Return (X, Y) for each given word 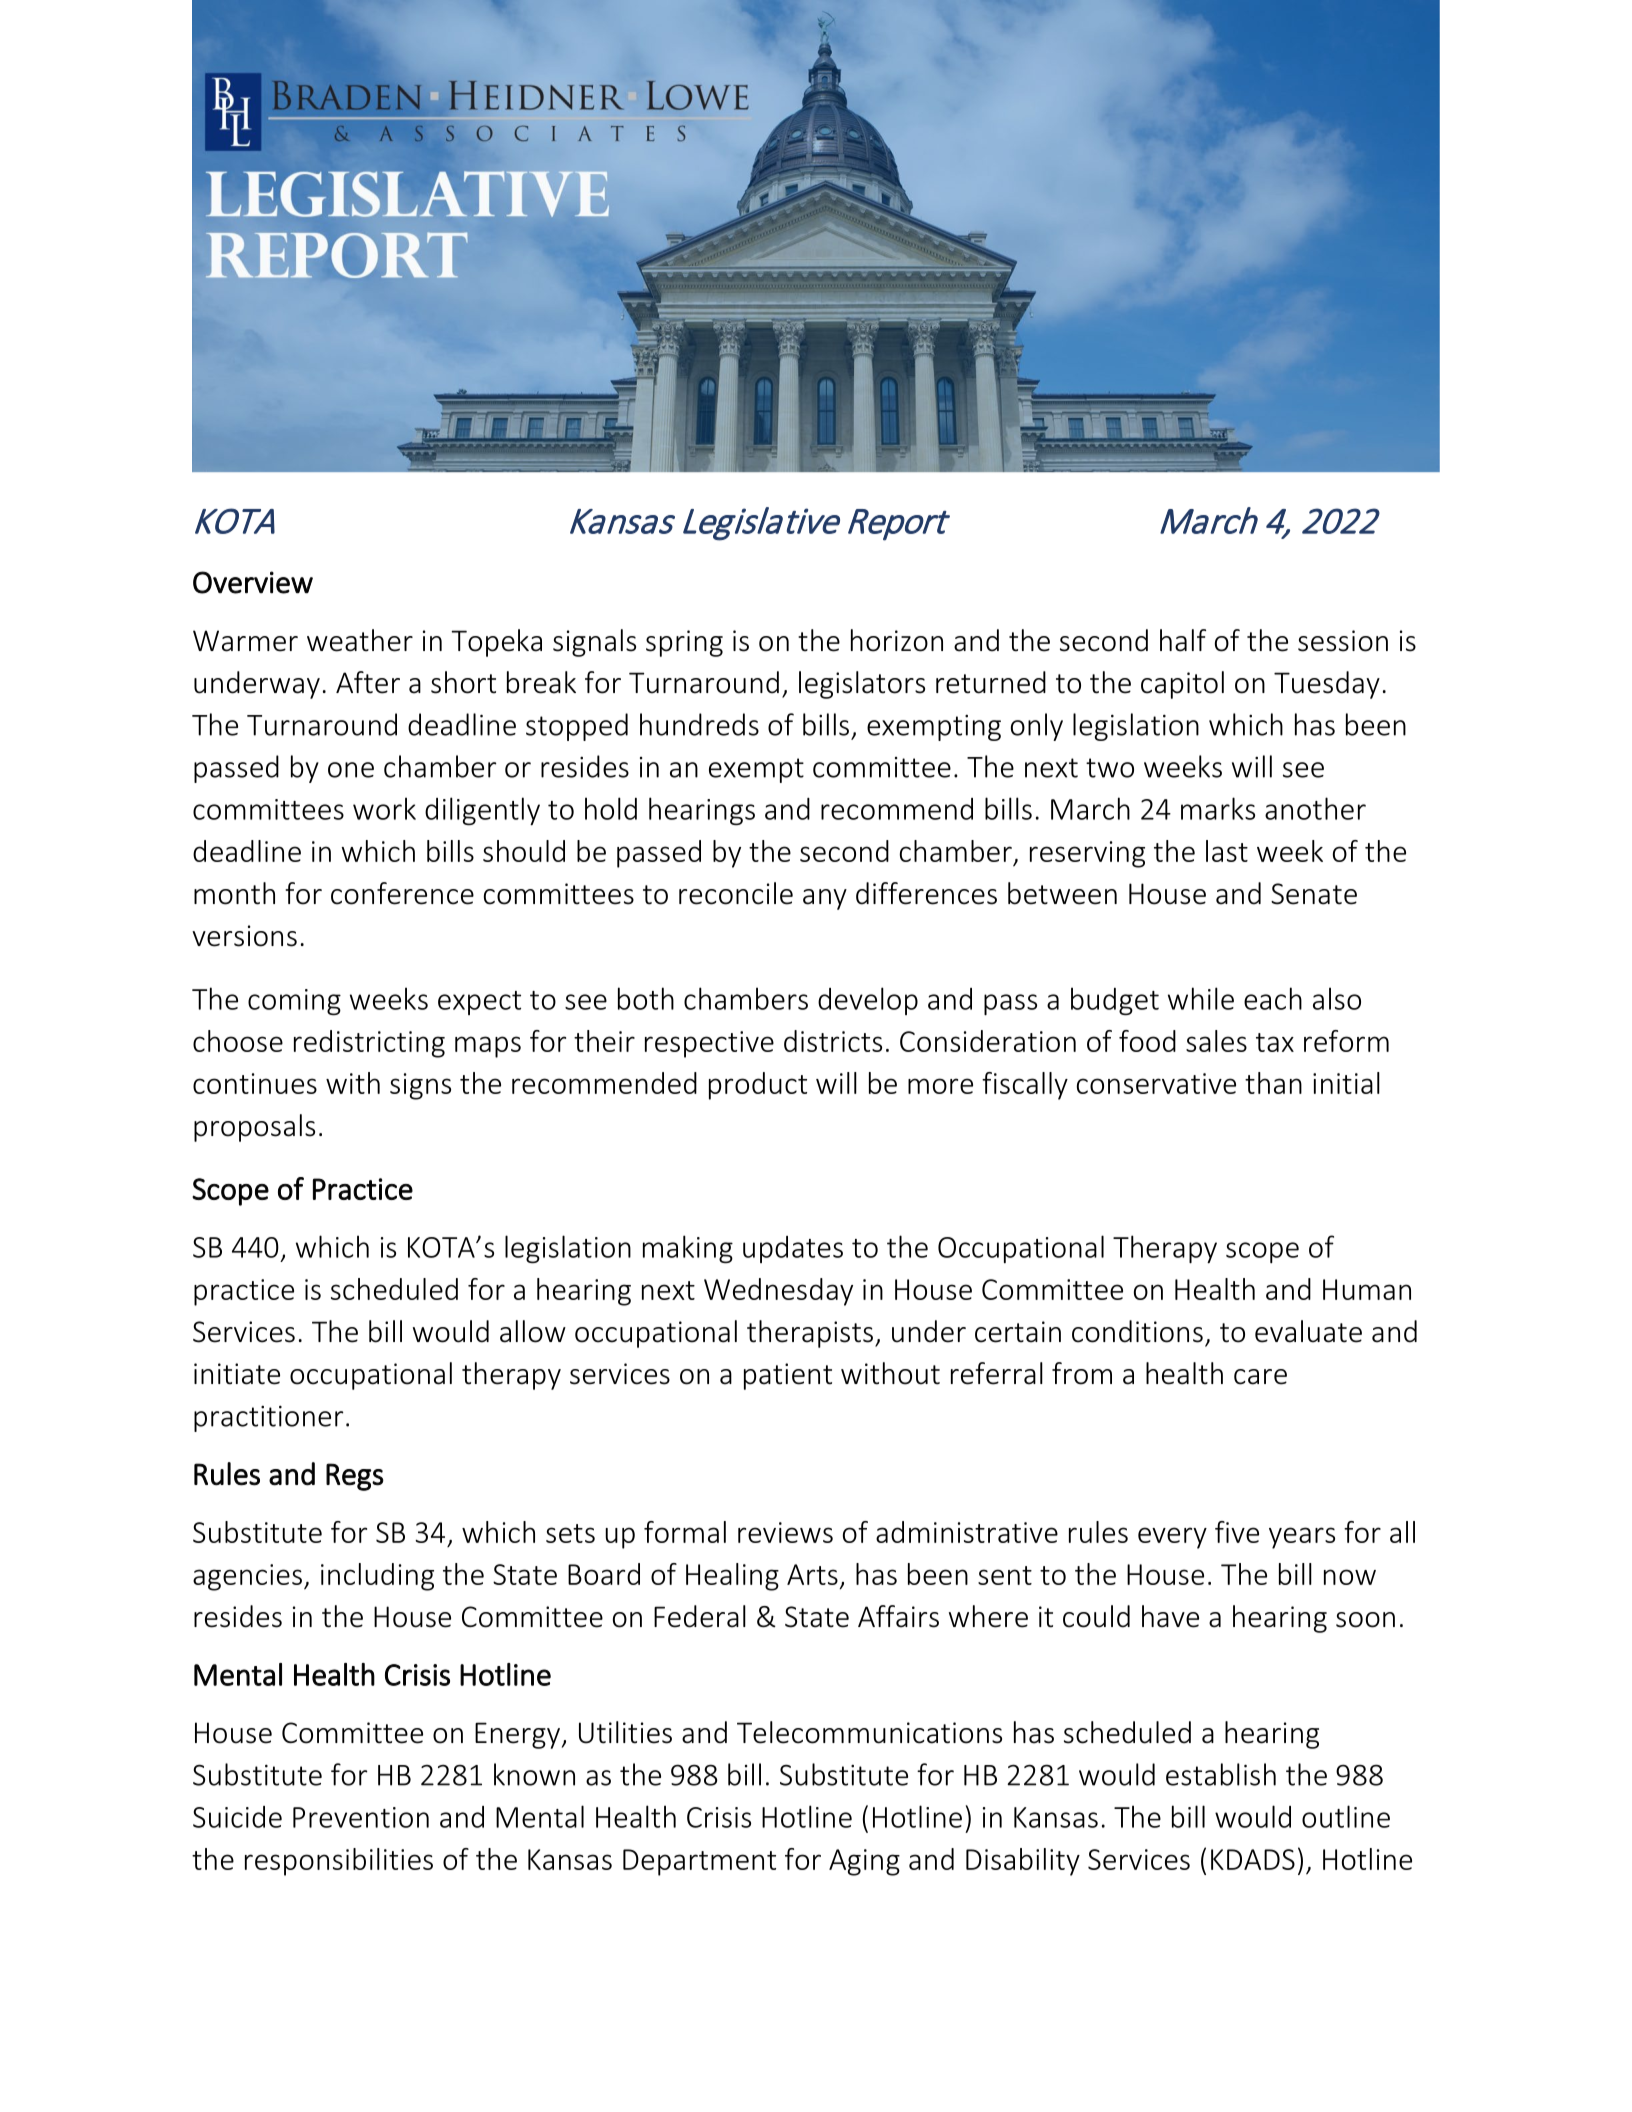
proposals (254, 1128)
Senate (1314, 894)
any (825, 899)
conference (402, 893)
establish (1221, 1774)
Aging (864, 1862)
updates (793, 1249)
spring (684, 643)
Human (1367, 1289)
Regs (355, 1477)
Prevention (361, 1817)
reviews (785, 1532)
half (1183, 640)
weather (360, 640)
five (1237, 1532)
